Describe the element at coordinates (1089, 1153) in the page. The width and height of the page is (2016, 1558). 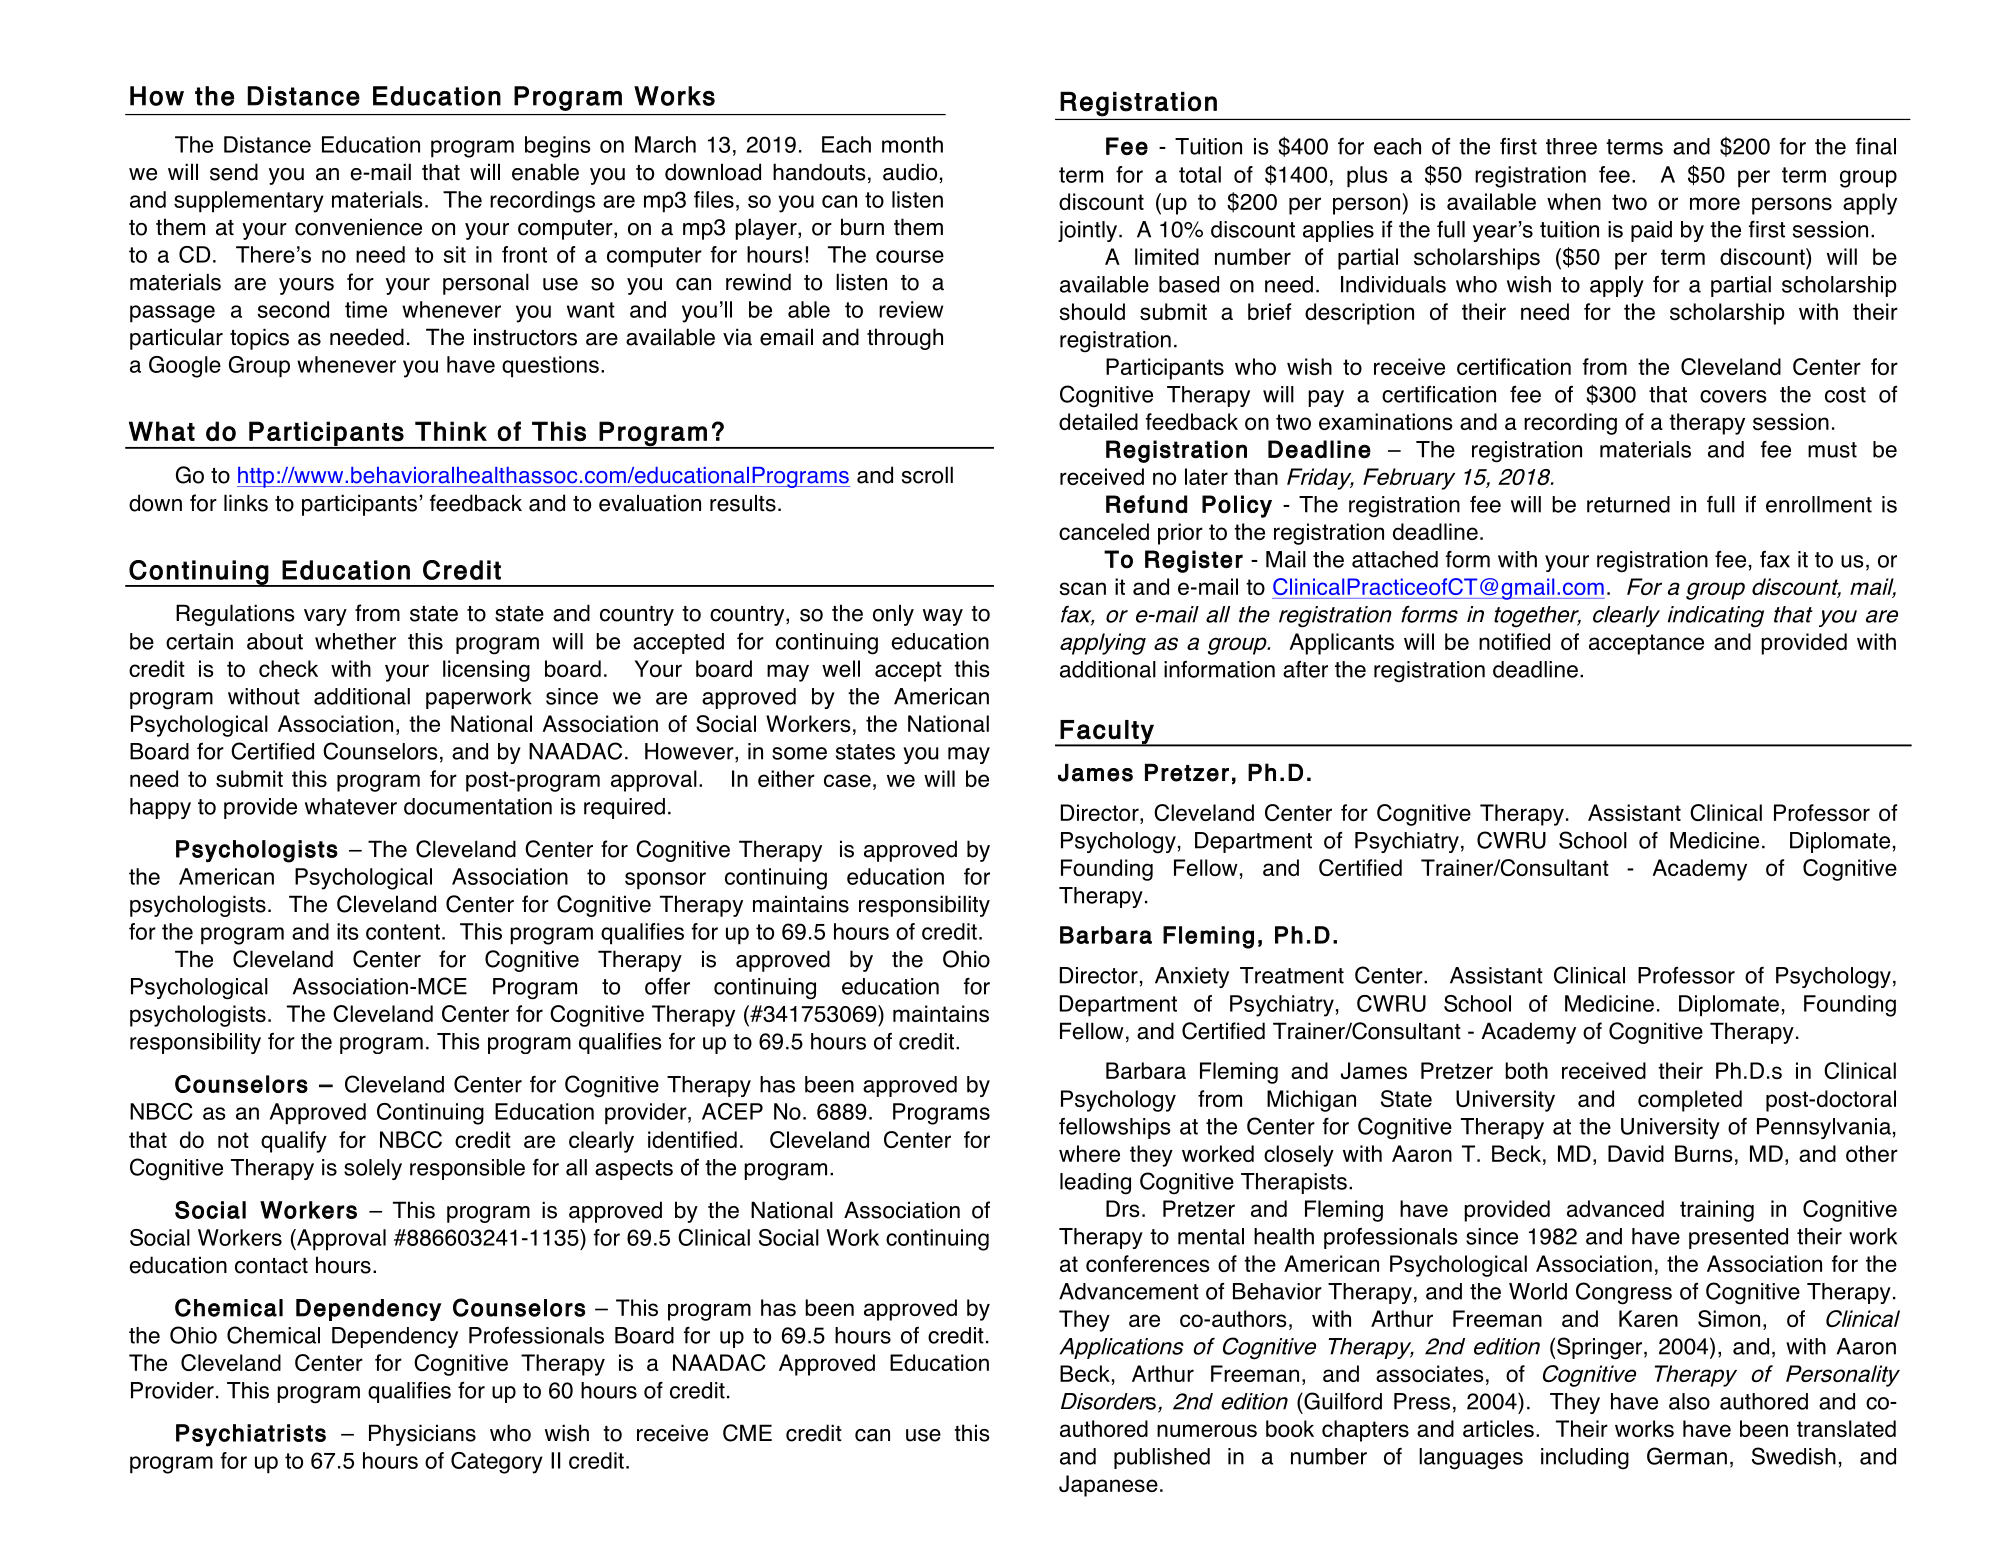
I see `where` at that location.
